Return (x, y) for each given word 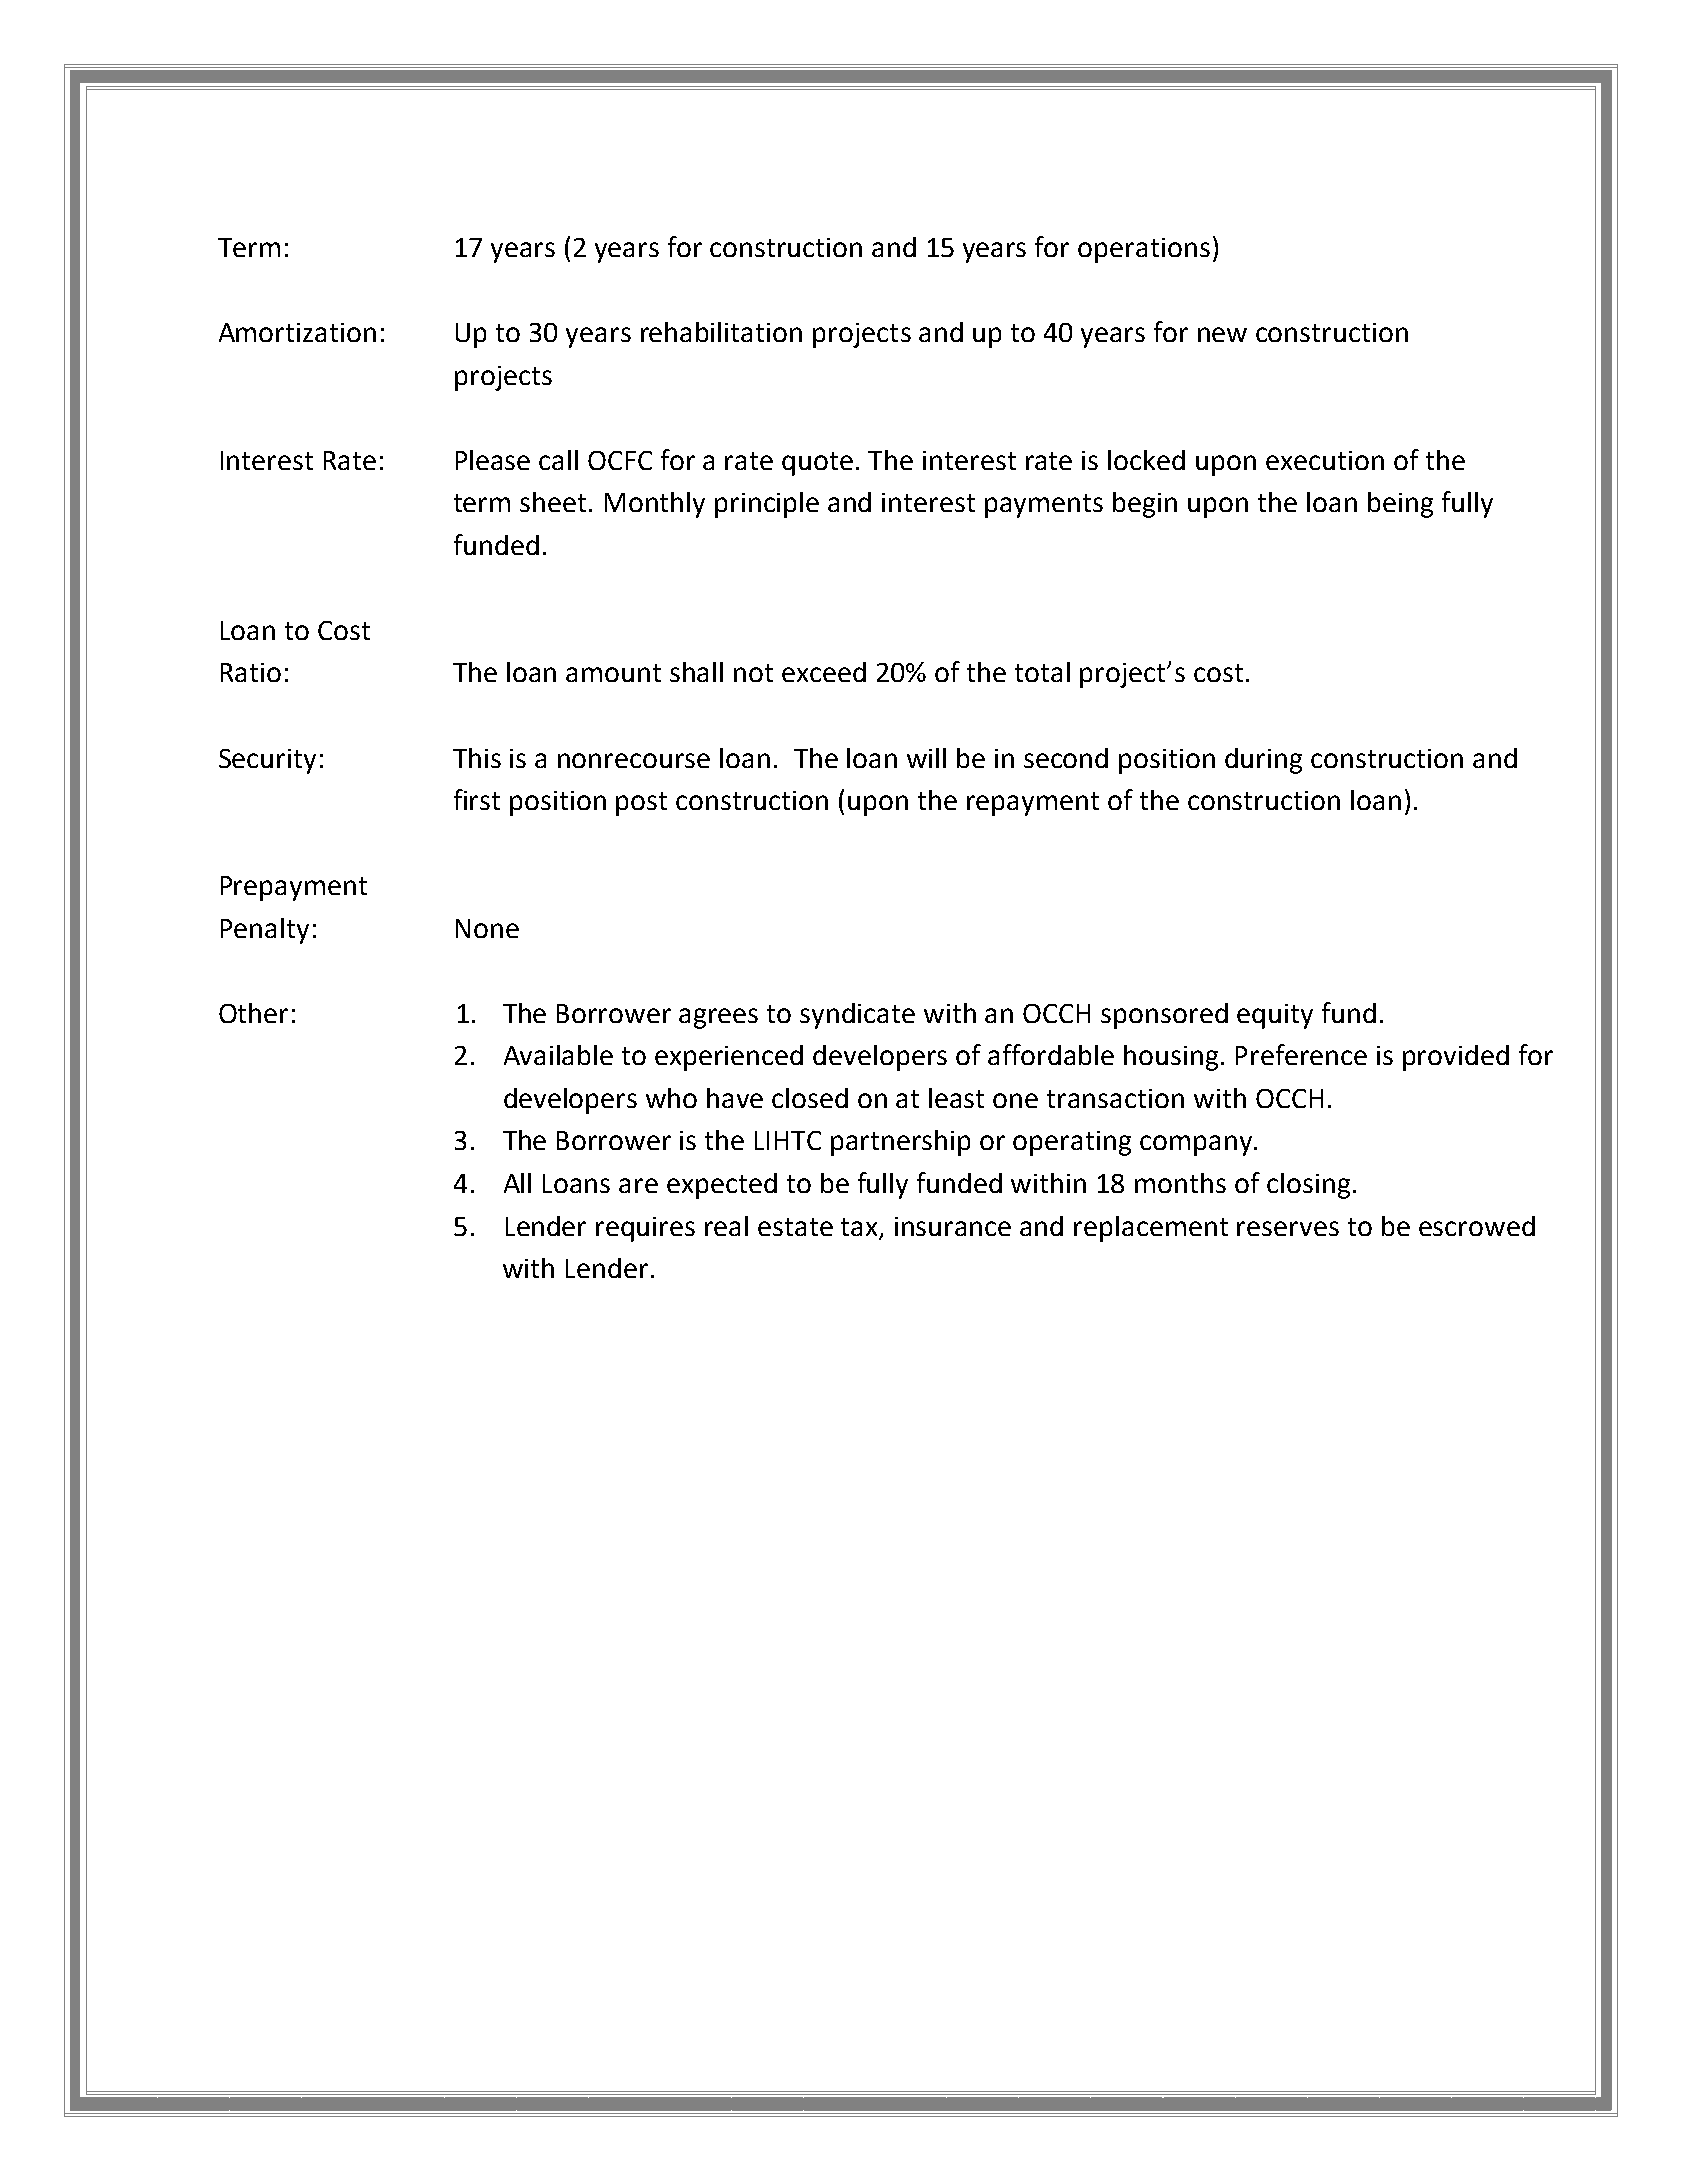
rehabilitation (721, 332)
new (1222, 334)
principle (767, 505)
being (1400, 505)
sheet (555, 502)
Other (253, 1013)
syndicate (857, 1016)
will (926, 758)
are (638, 1185)
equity (1275, 1016)
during (1263, 761)
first (477, 799)
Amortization (297, 332)
